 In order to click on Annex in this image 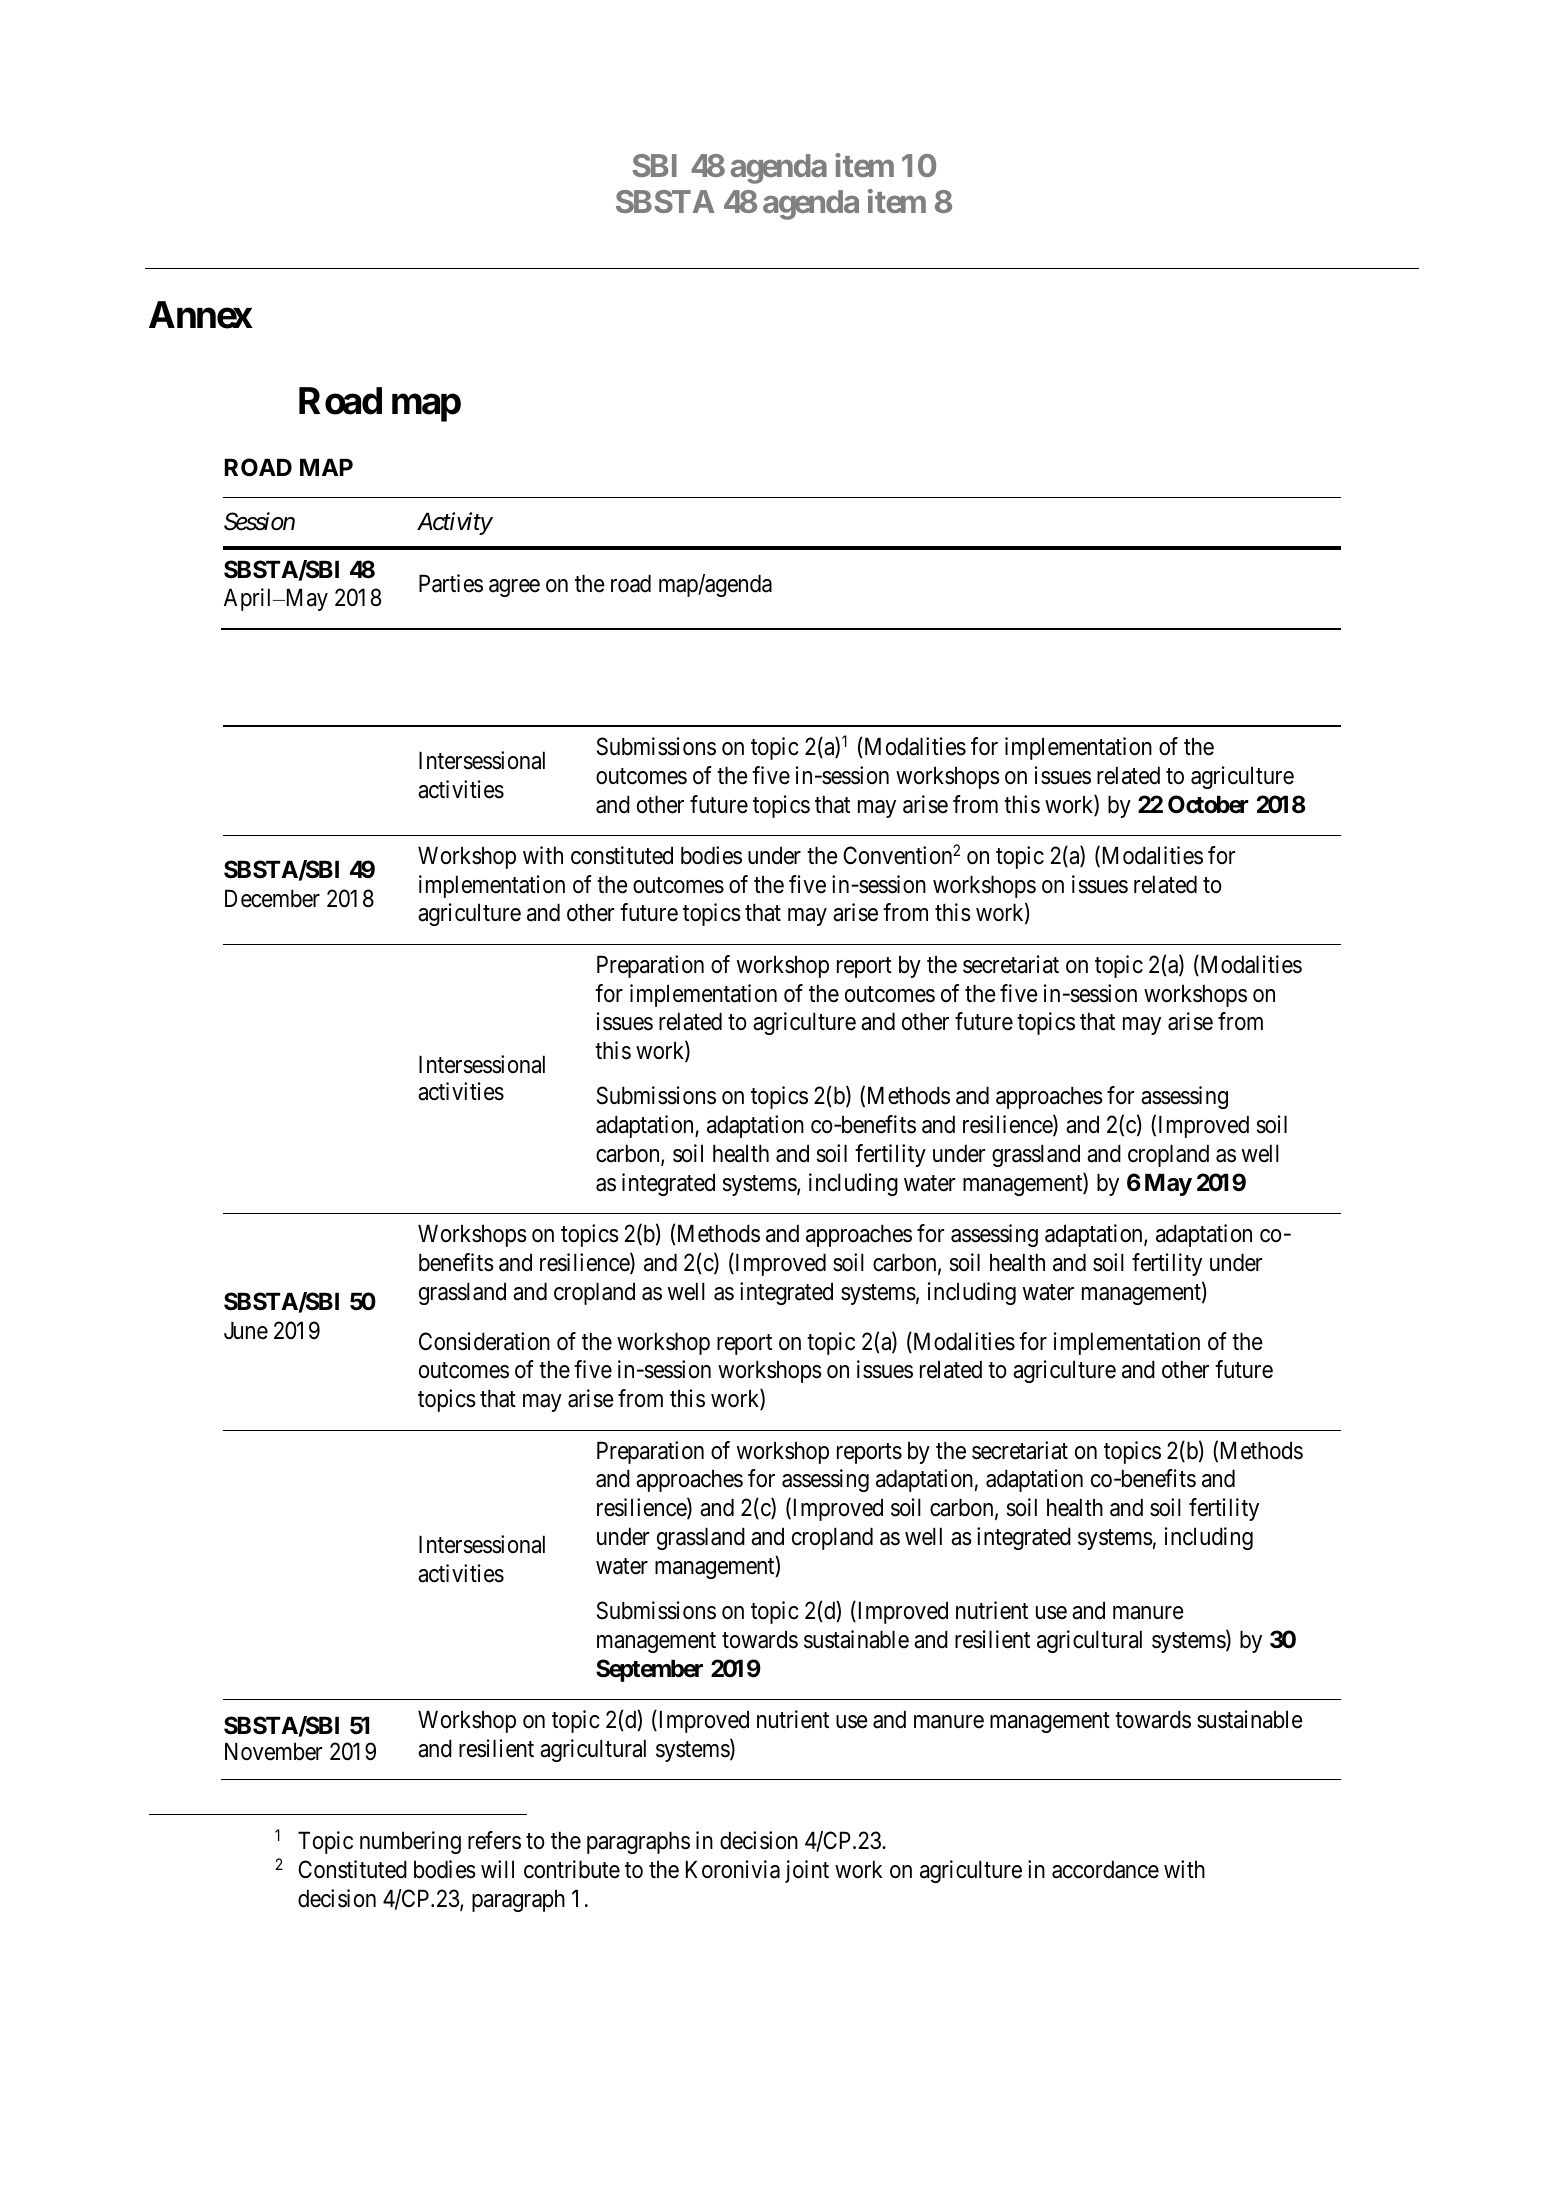, I will do `click(201, 315)`.
